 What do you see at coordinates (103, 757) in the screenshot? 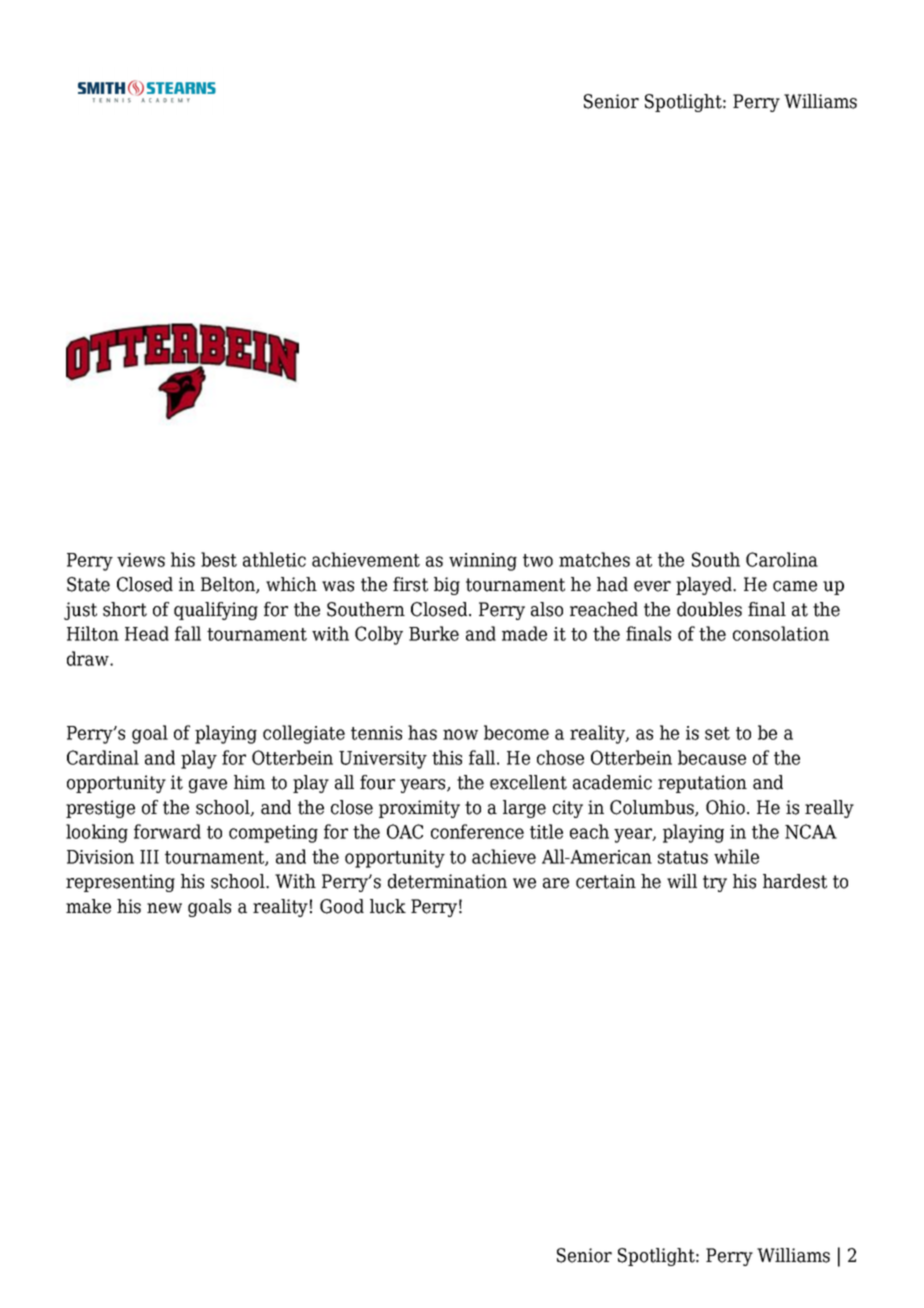
I see `Cardinal` at bounding box center [103, 757].
